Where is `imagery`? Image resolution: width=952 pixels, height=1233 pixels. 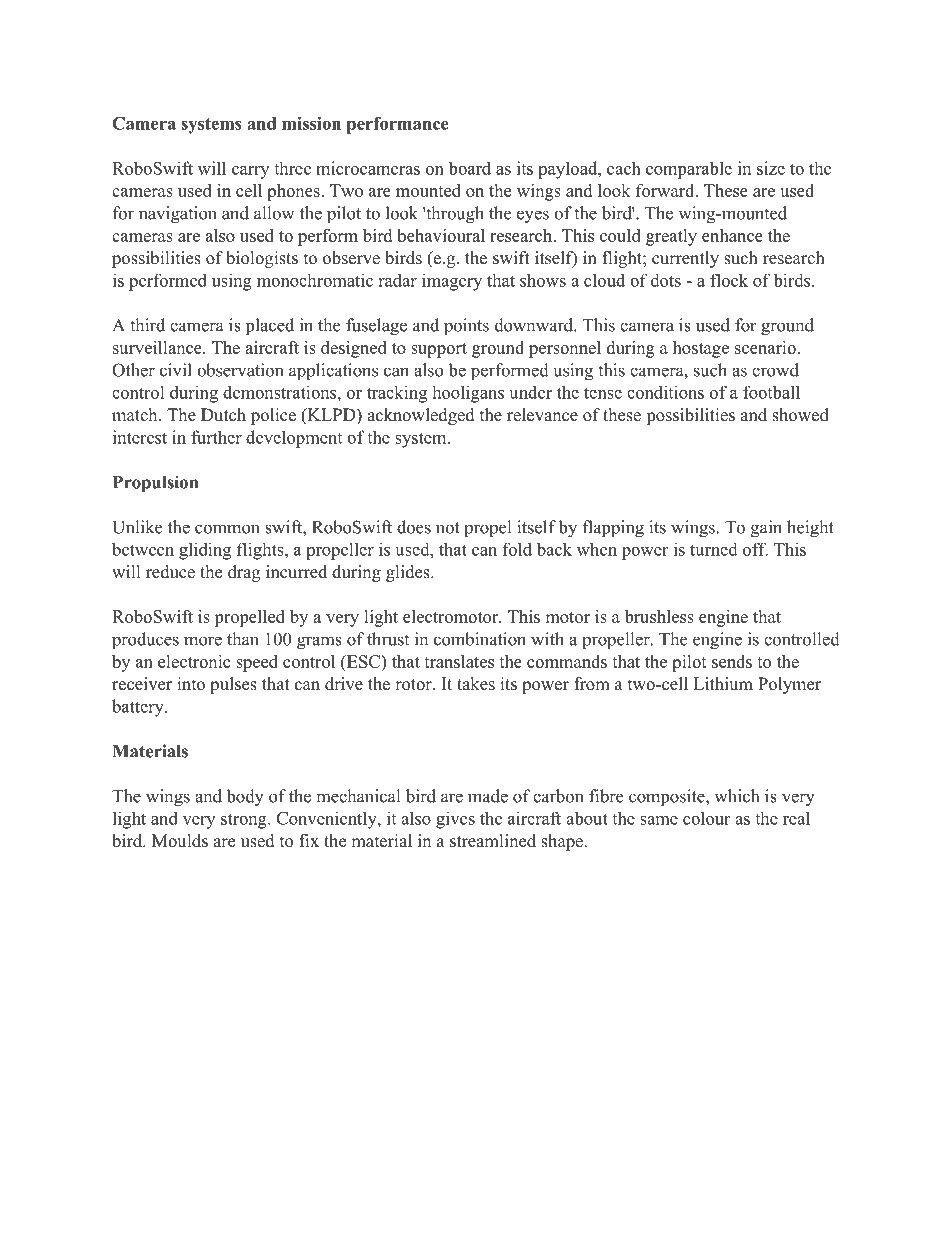
imagery is located at coordinates (452, 282).
